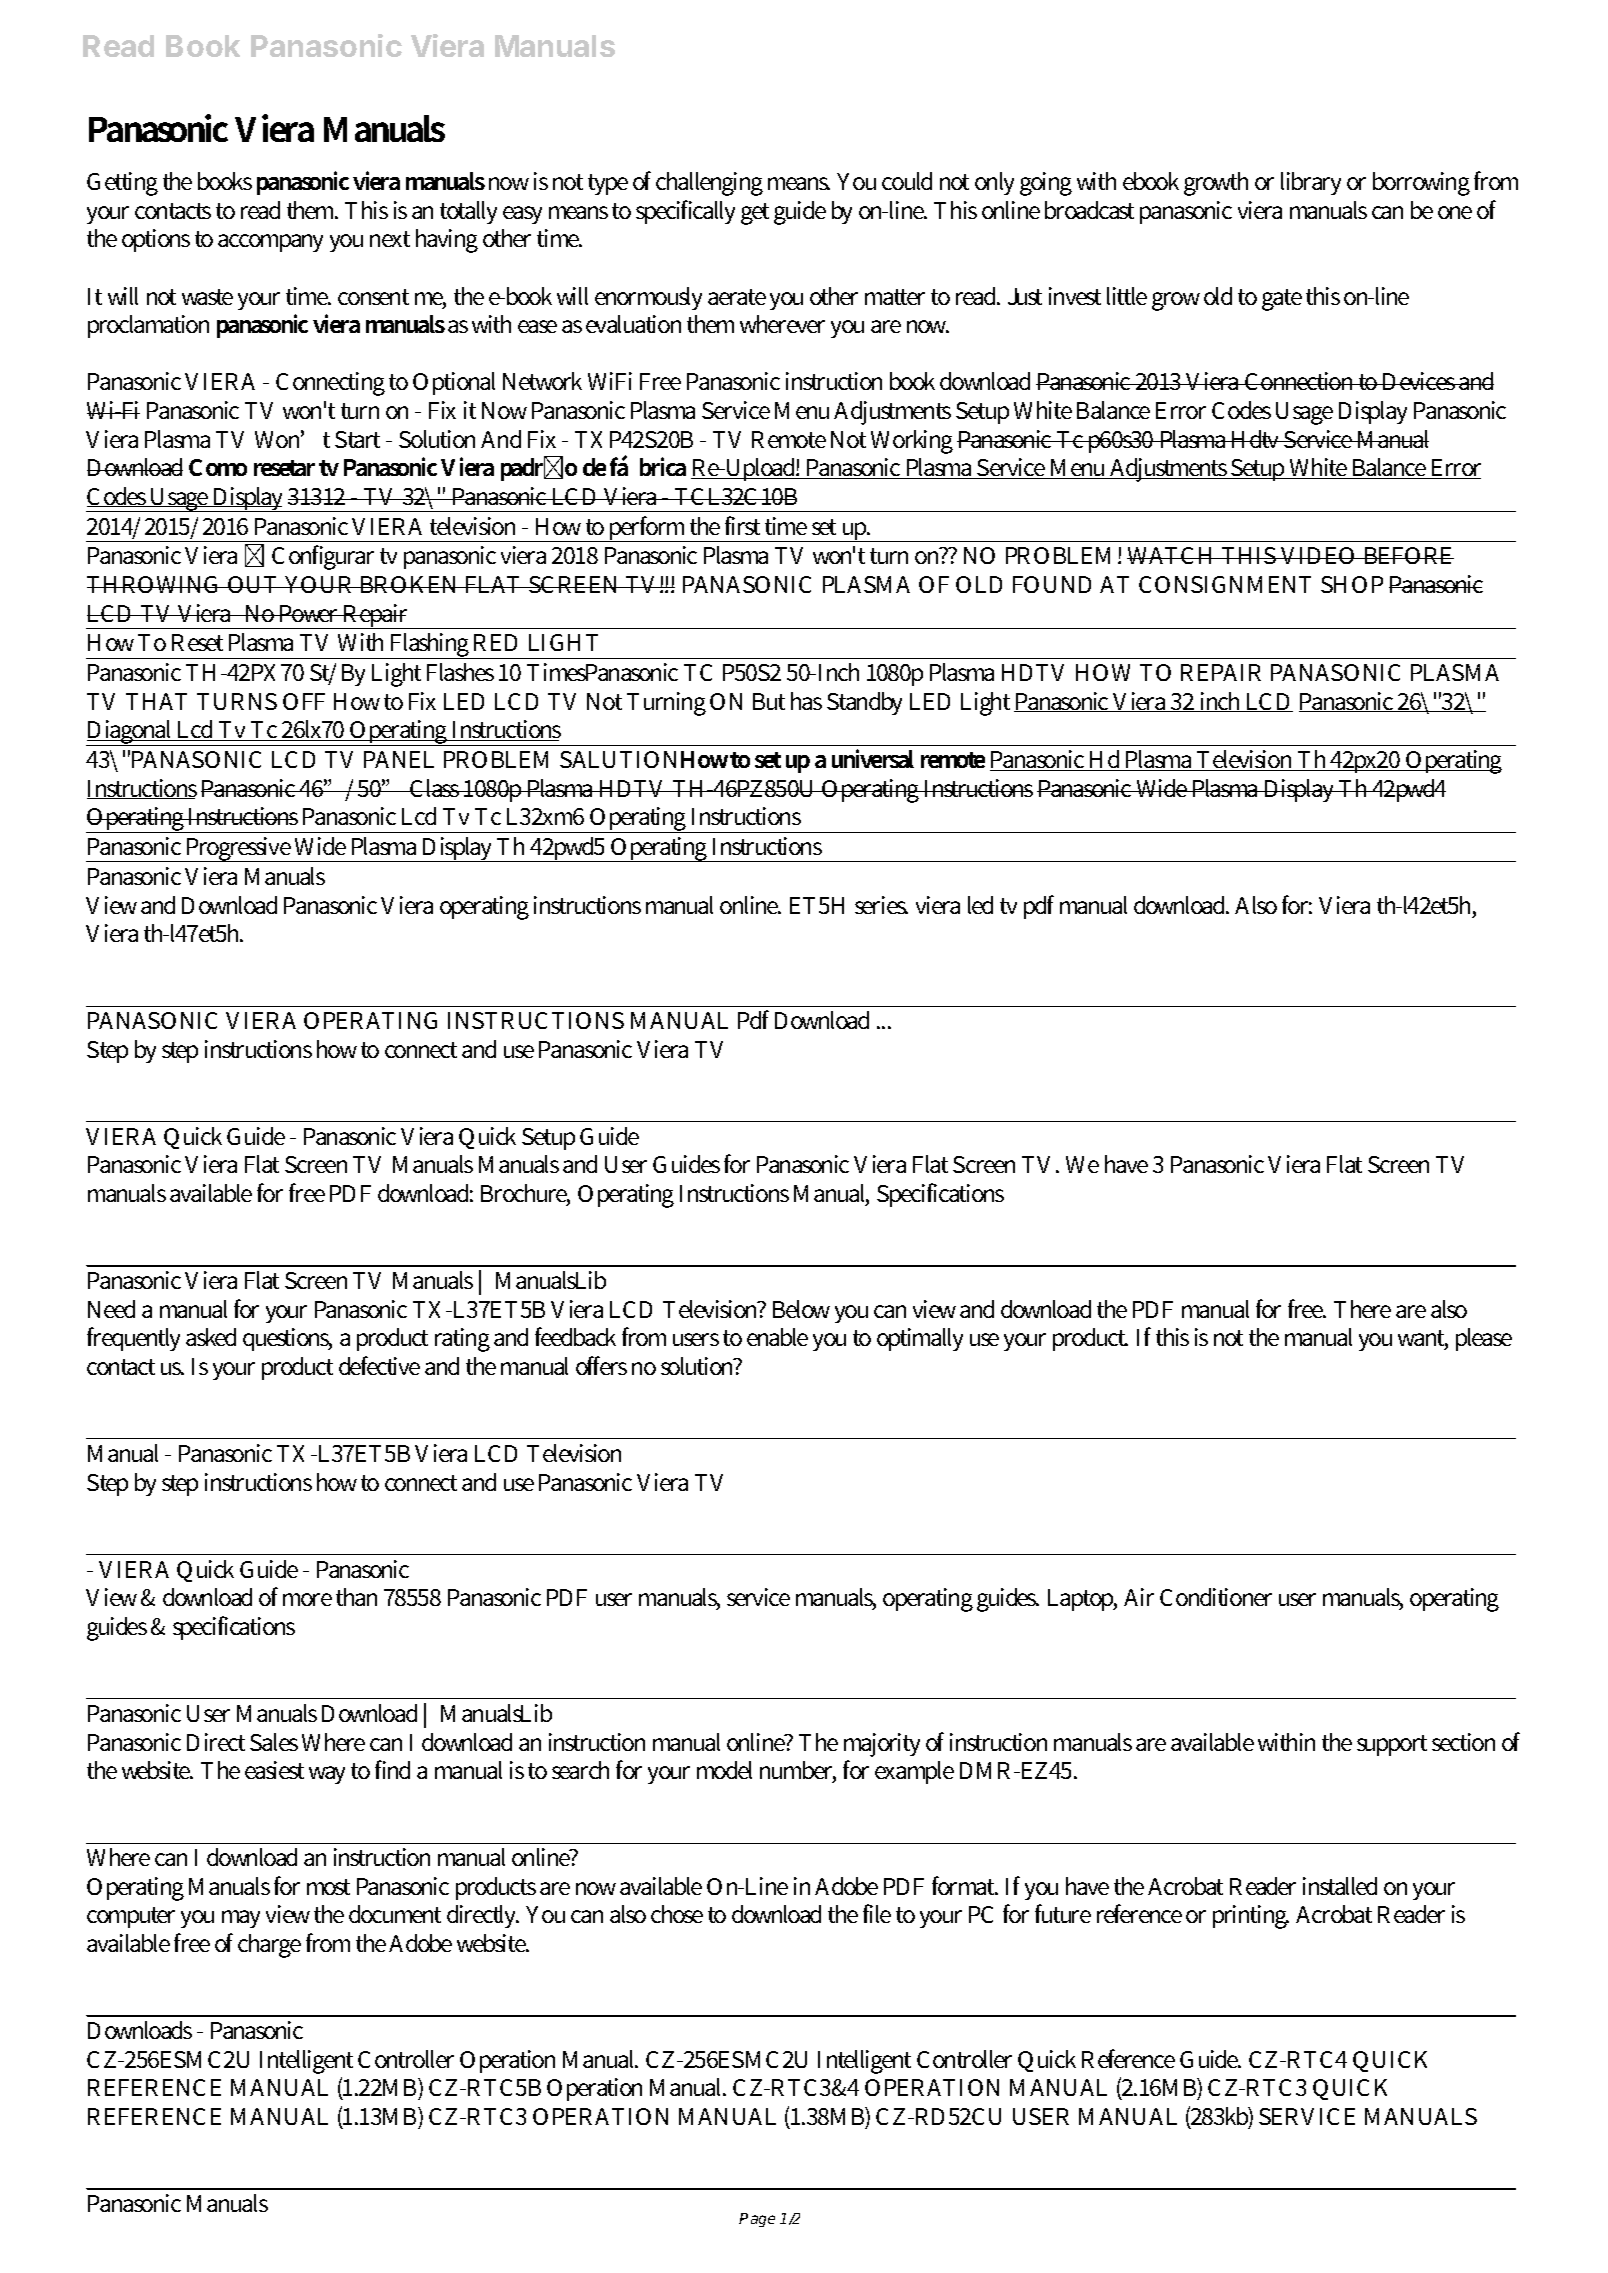 This image has height=2273, width=1608. What do you see at coordinates (1251, 1917) in the image?
I see `printing` at bounding box center [1251, 1917].
